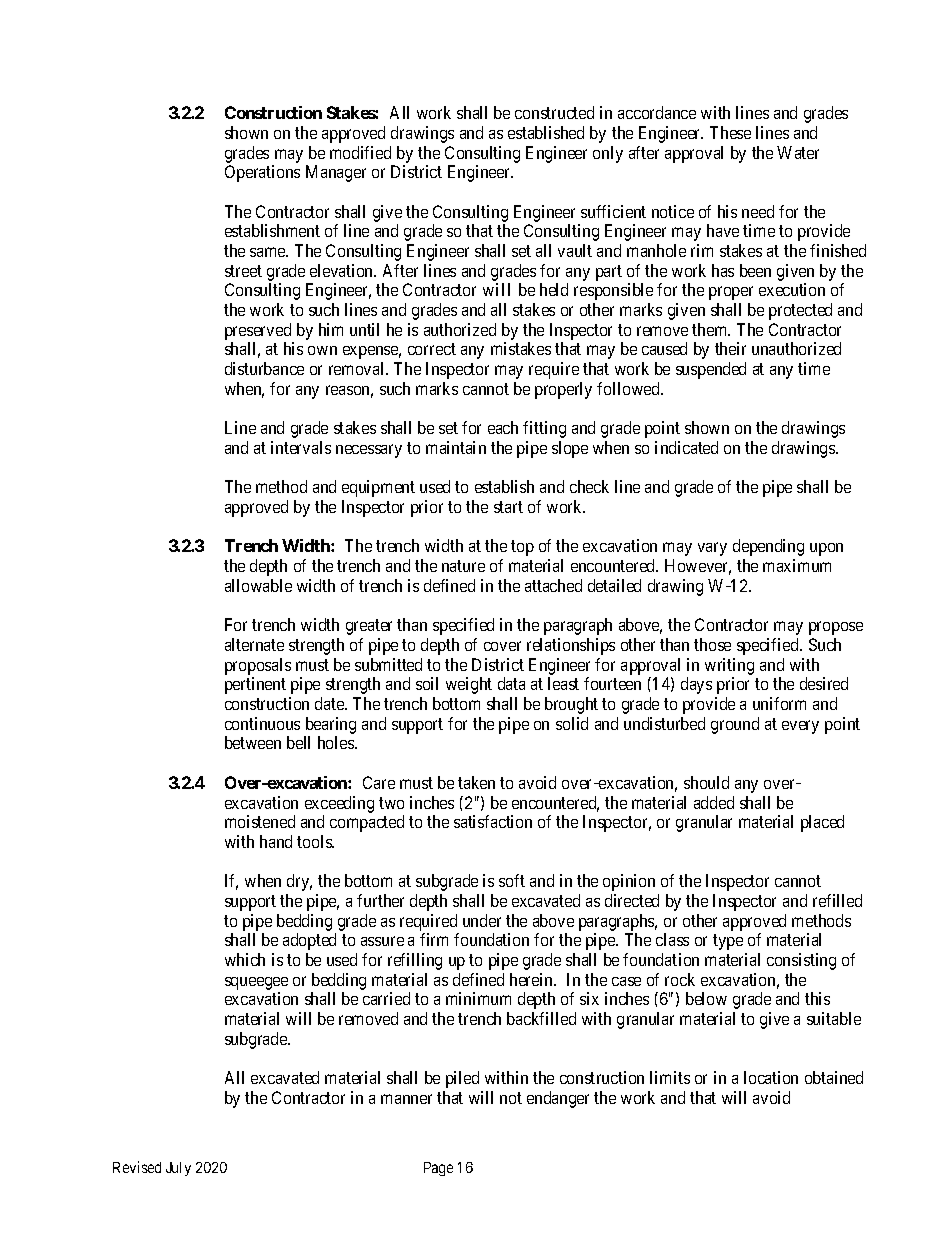  I want to click on constructed, so click(554, 112).
